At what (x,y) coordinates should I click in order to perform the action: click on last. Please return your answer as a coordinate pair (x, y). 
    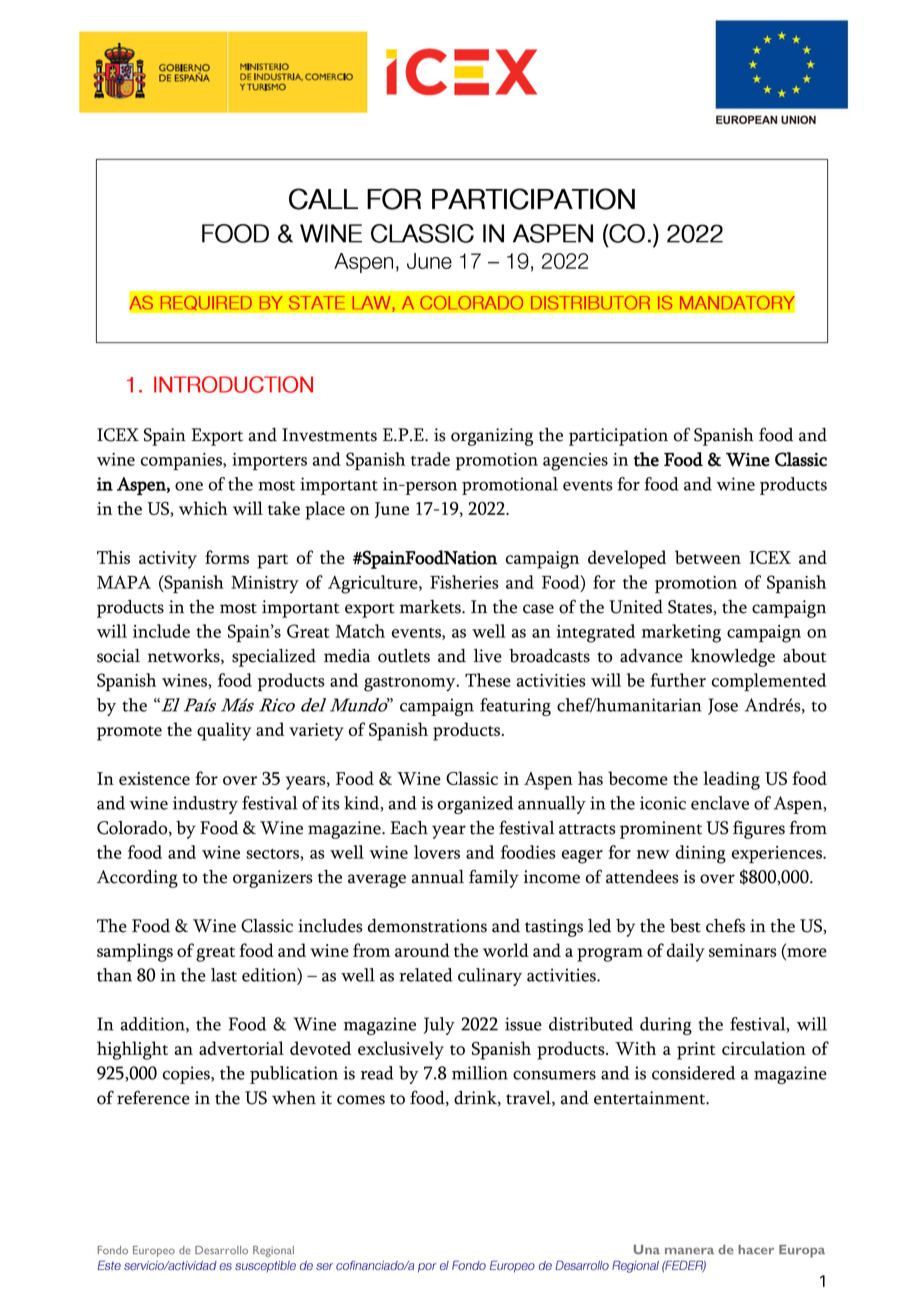
    Looking at the image, I should click on (224, 975).
